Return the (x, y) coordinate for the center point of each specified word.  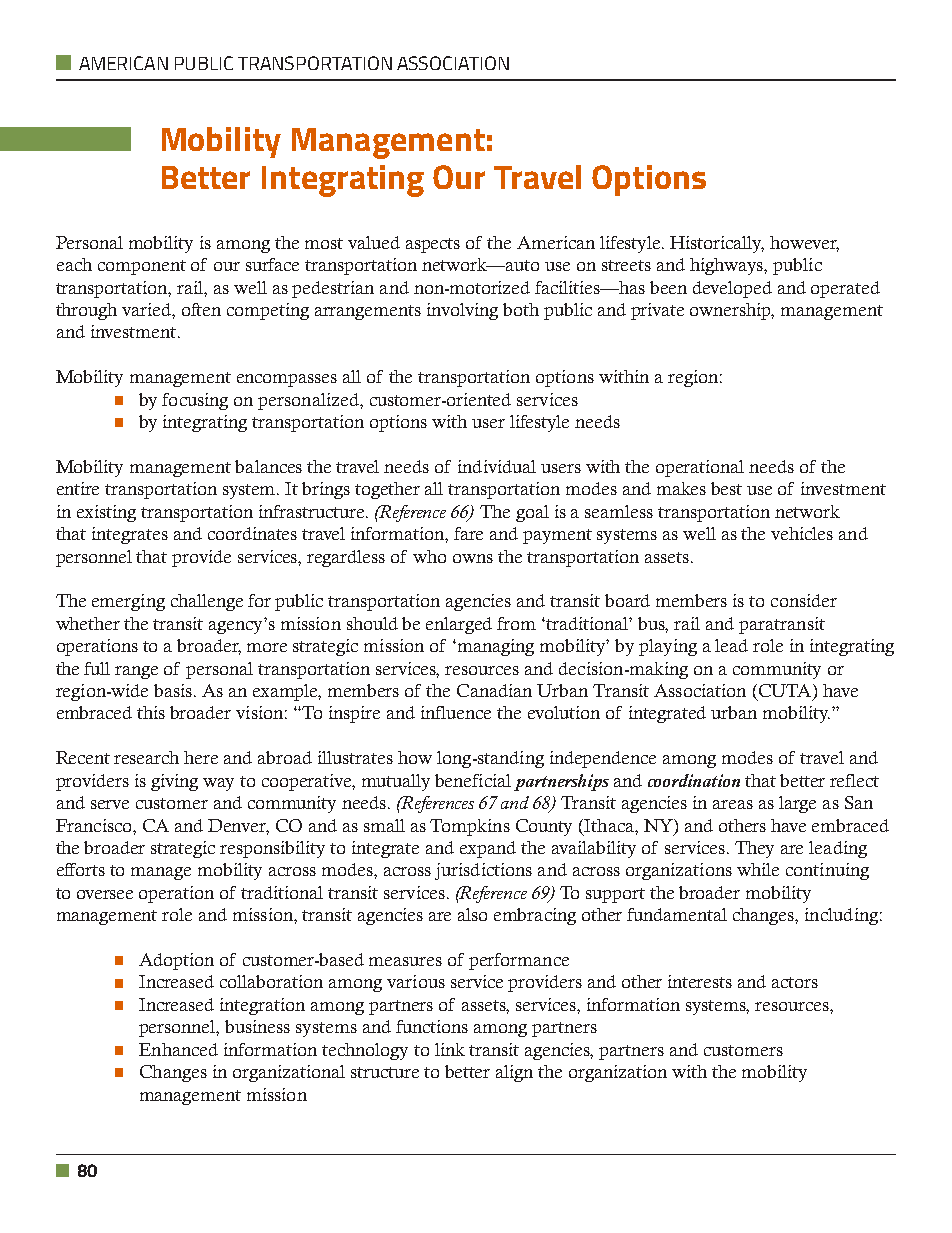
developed (732, 289)
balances (268, 466)
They (754, 849)
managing (494, 647)
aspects (433, 245)
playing (668, 647)
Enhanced (178, 1049)
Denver (238, 826)
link (450, 1049)
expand (488, 849)
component (142, 267)
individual (497, 466)
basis (173, 690)
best (726, 488)
